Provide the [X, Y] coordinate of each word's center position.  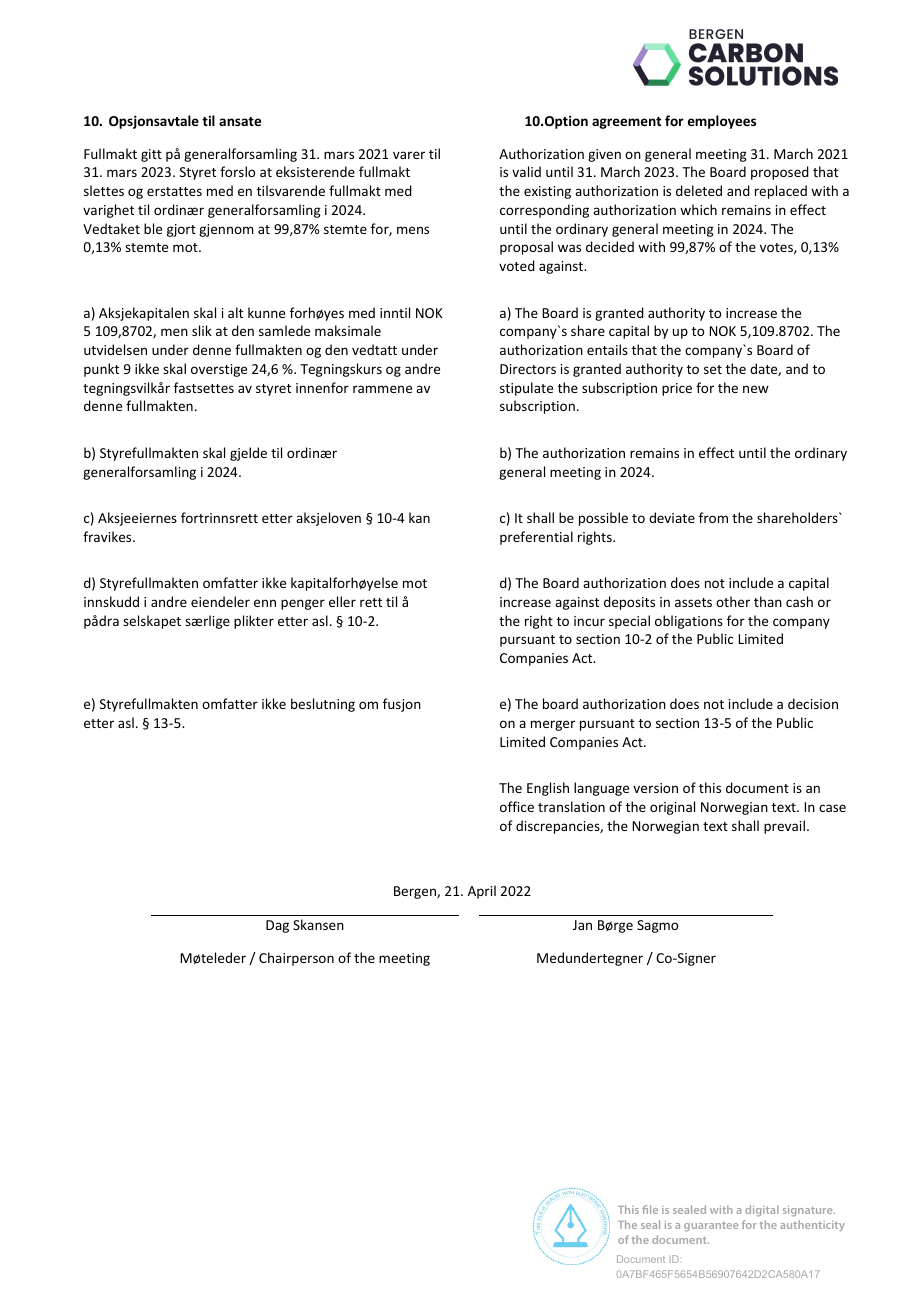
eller [342, 601]
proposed [780, 173]
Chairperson [296, 959]
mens [413, 230]
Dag [277, 926]
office [517, 806]
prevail [784, 827]
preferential [536, 538]
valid [526, 171]
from [713, 517]
